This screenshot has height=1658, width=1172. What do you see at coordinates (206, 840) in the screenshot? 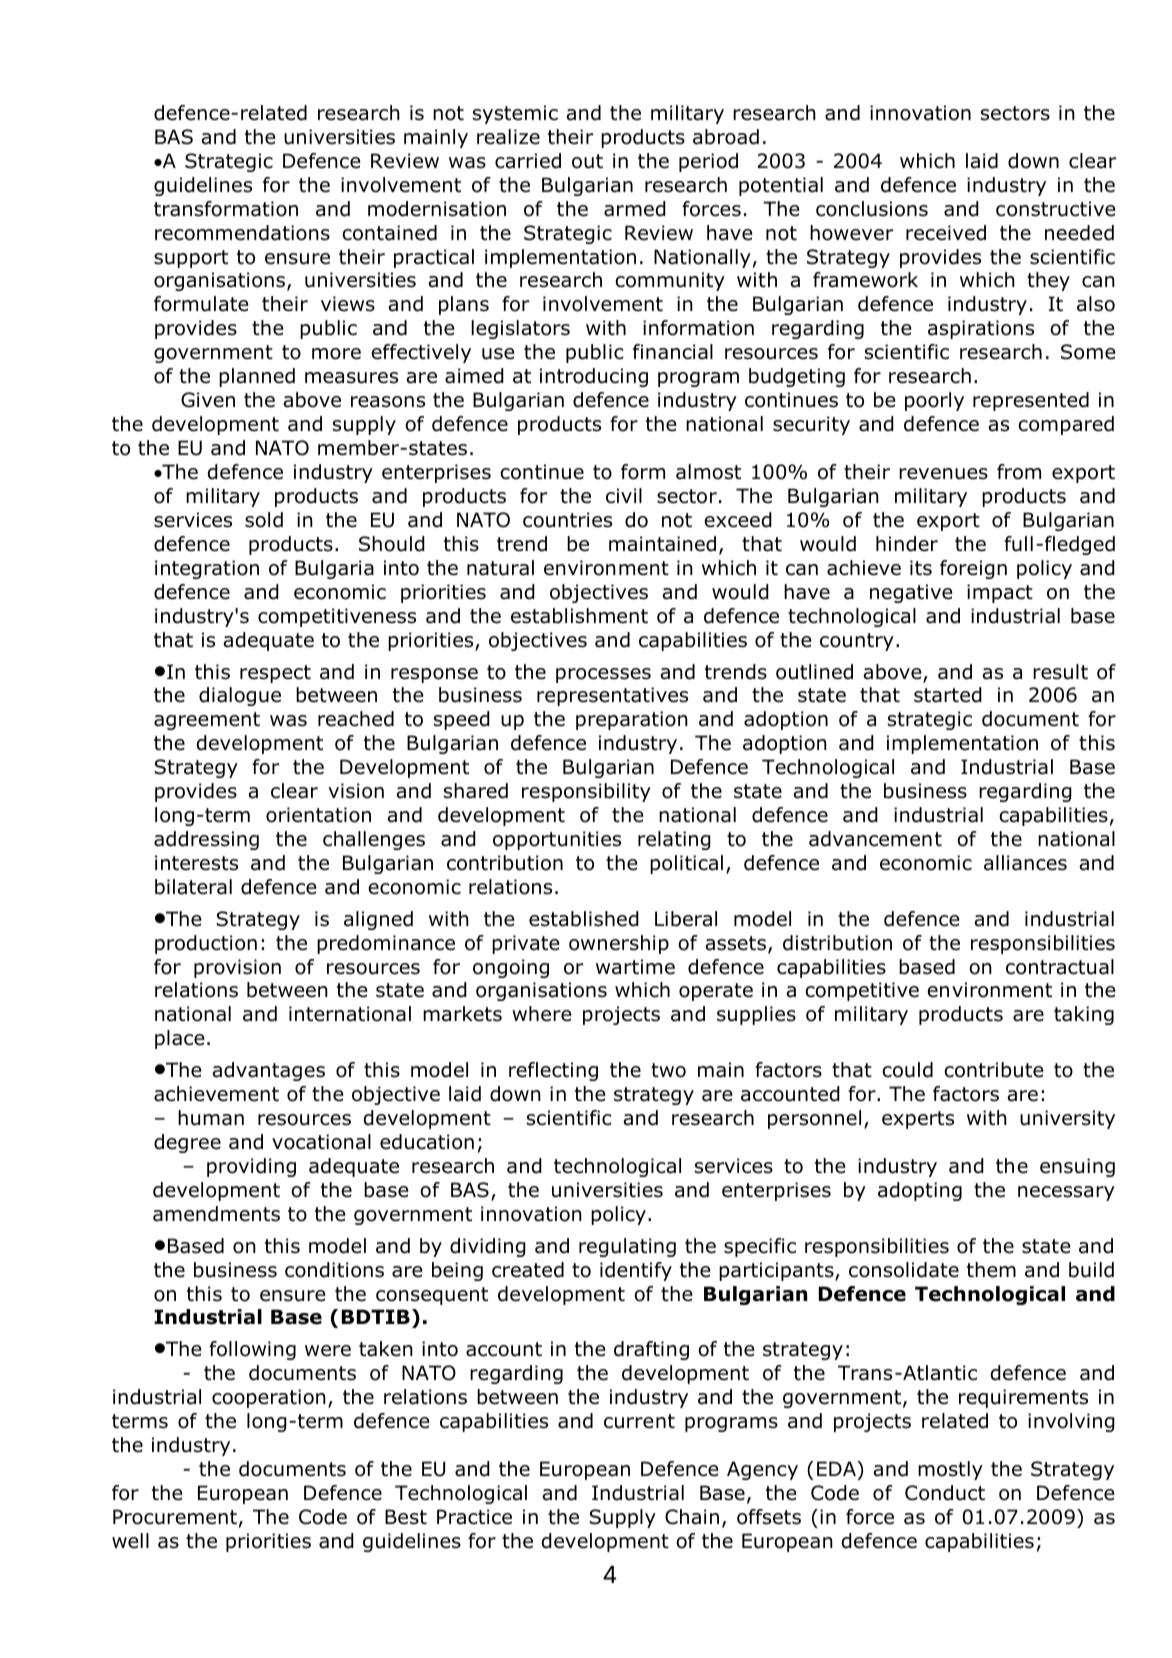
I see `addressing` at bounding box center [206, 840].
